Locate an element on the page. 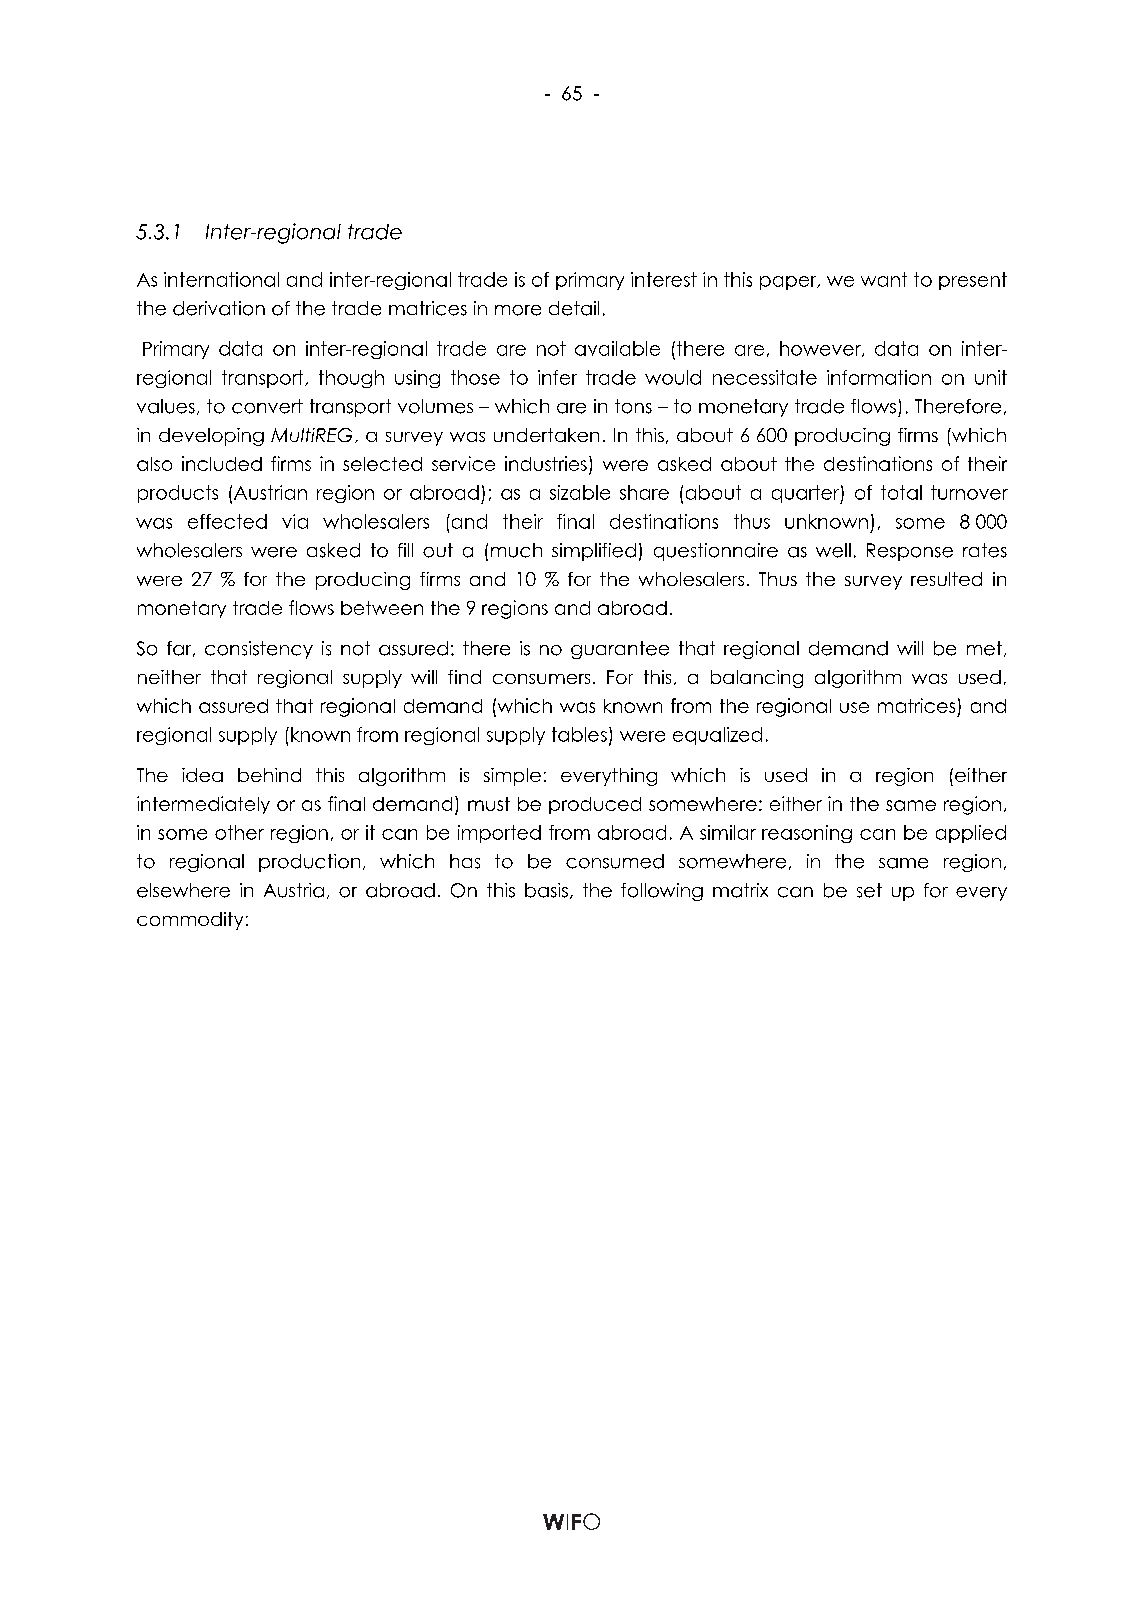 The width and height of the document is (1143, 1617). information is located at coordinates (879, 377).
